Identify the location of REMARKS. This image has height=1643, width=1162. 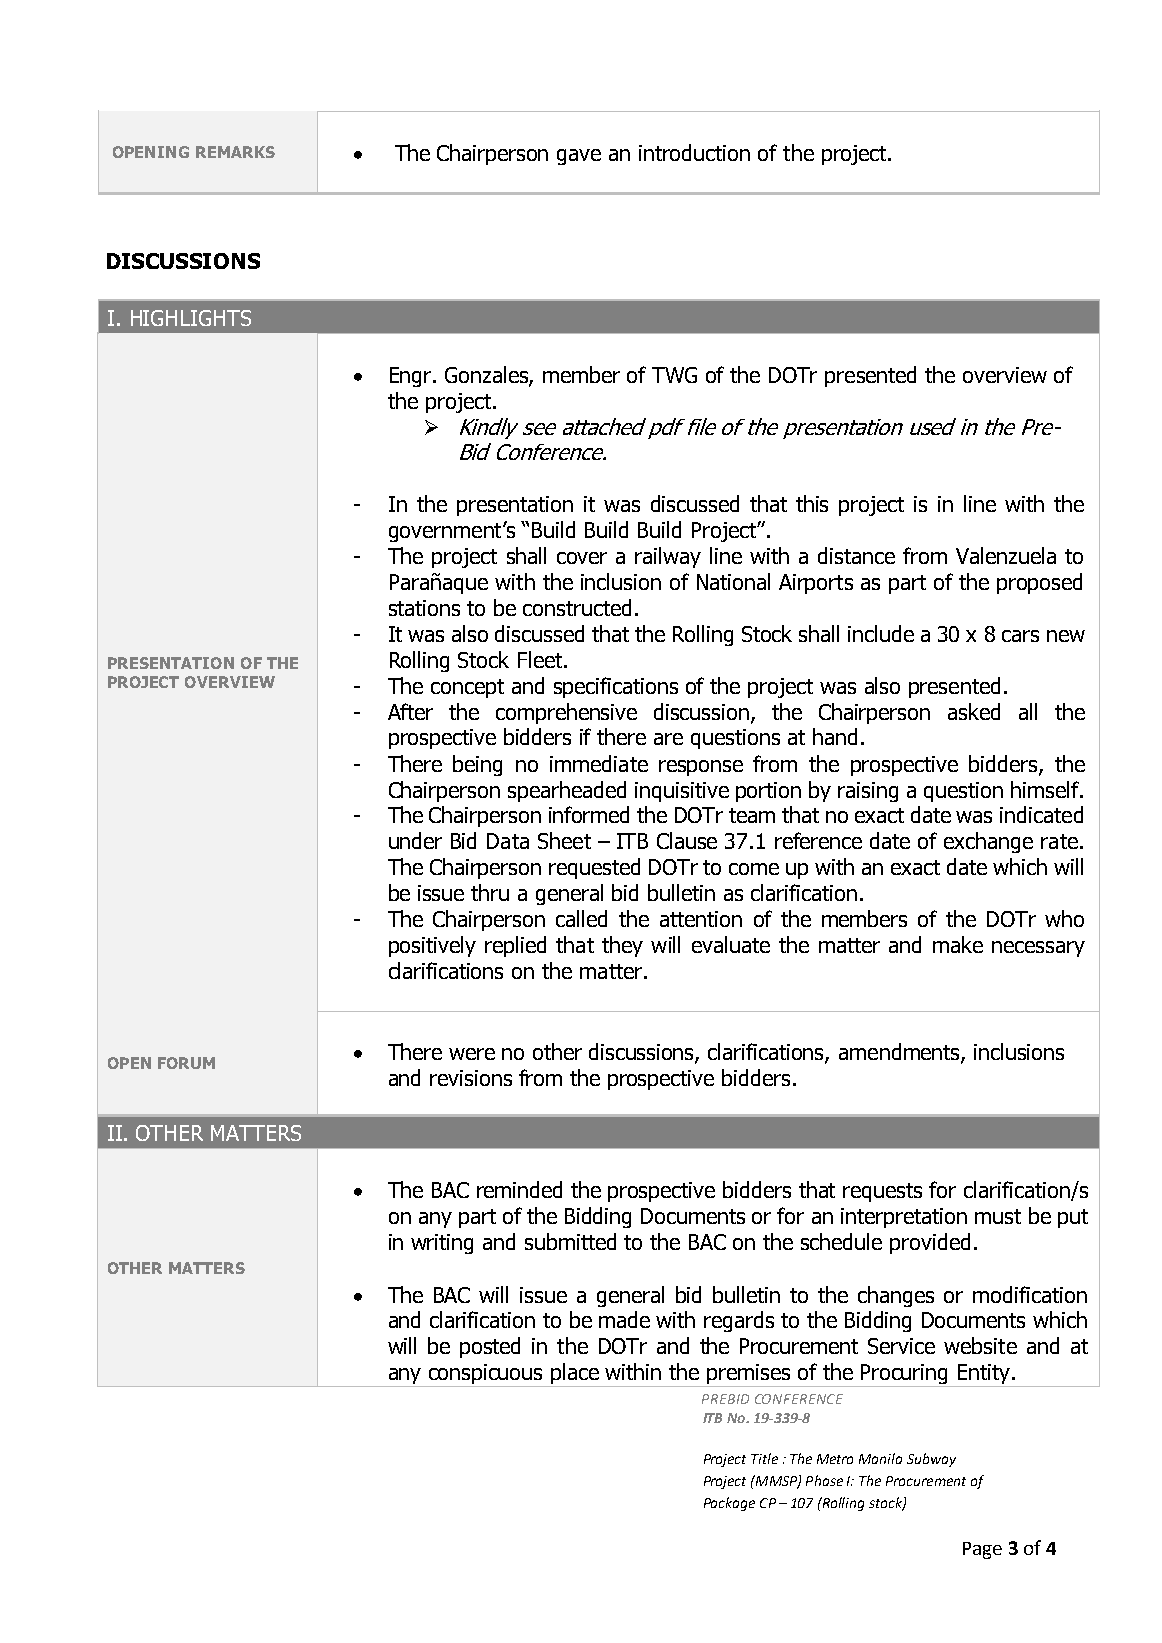
(235, 152).
